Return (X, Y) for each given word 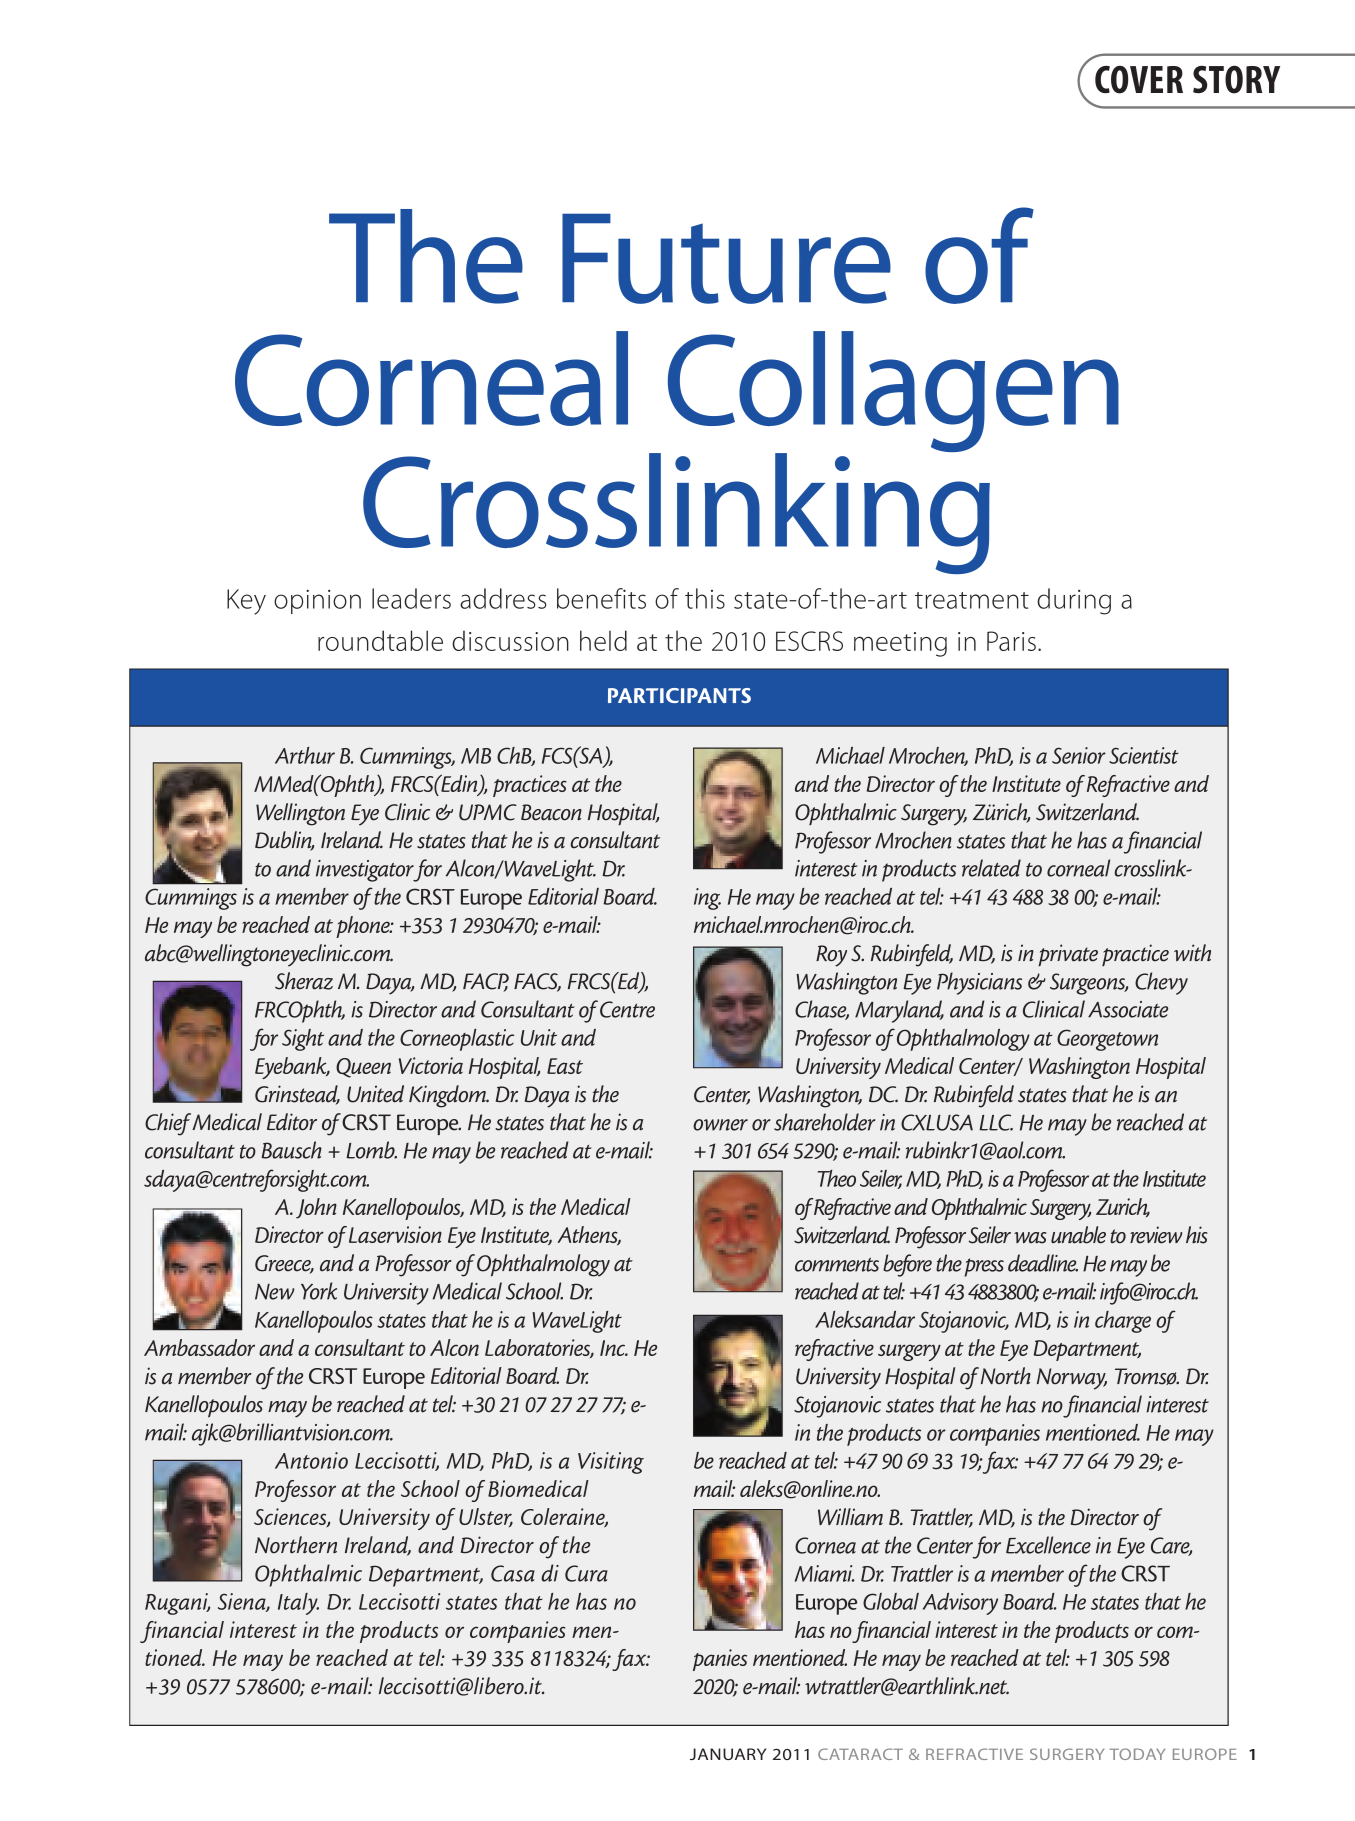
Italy (298, 1604)
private (1068, 955)
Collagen (893, 393)
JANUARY (728, 1754)
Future (726, 258)
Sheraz (304, 981)
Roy (831, 956)
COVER (1139, 79)
